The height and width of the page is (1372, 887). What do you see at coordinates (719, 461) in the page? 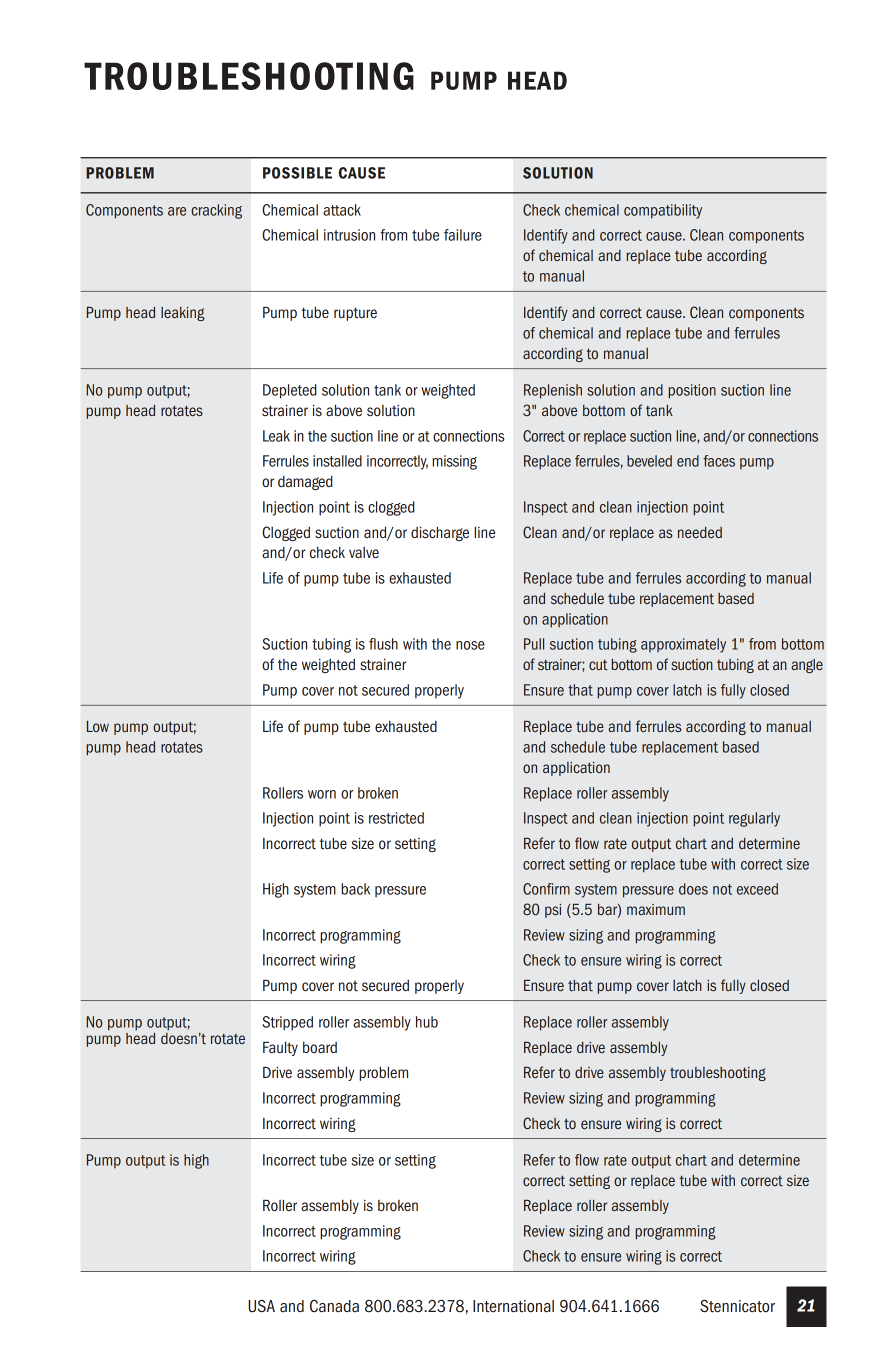
I see `faces` at bounding box center [719, 461].
